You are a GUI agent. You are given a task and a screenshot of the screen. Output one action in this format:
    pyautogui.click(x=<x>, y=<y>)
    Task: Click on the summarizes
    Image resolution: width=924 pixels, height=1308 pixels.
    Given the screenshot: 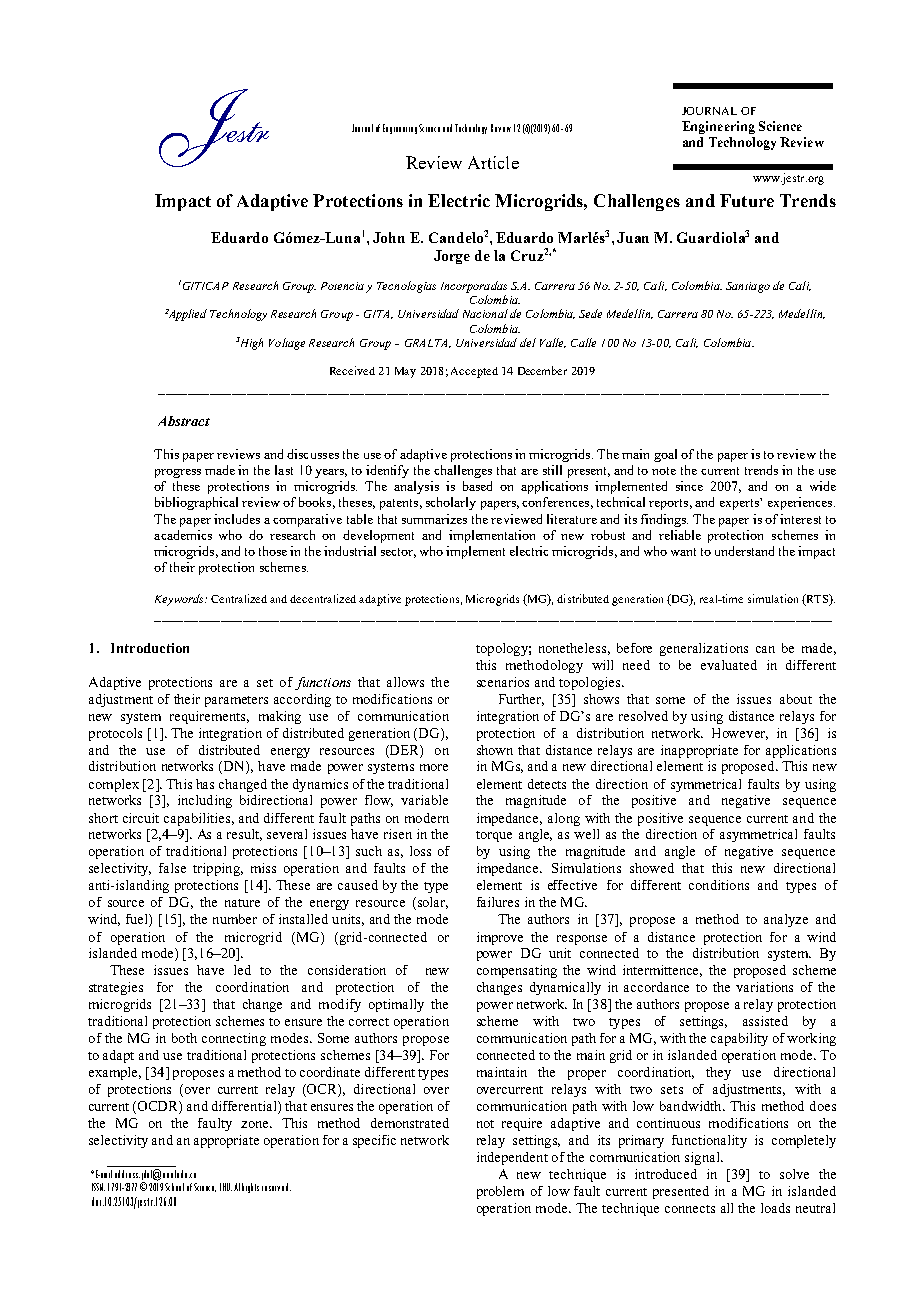 What is the action you would take?
    pyautogui.click(x=434, y=519)
